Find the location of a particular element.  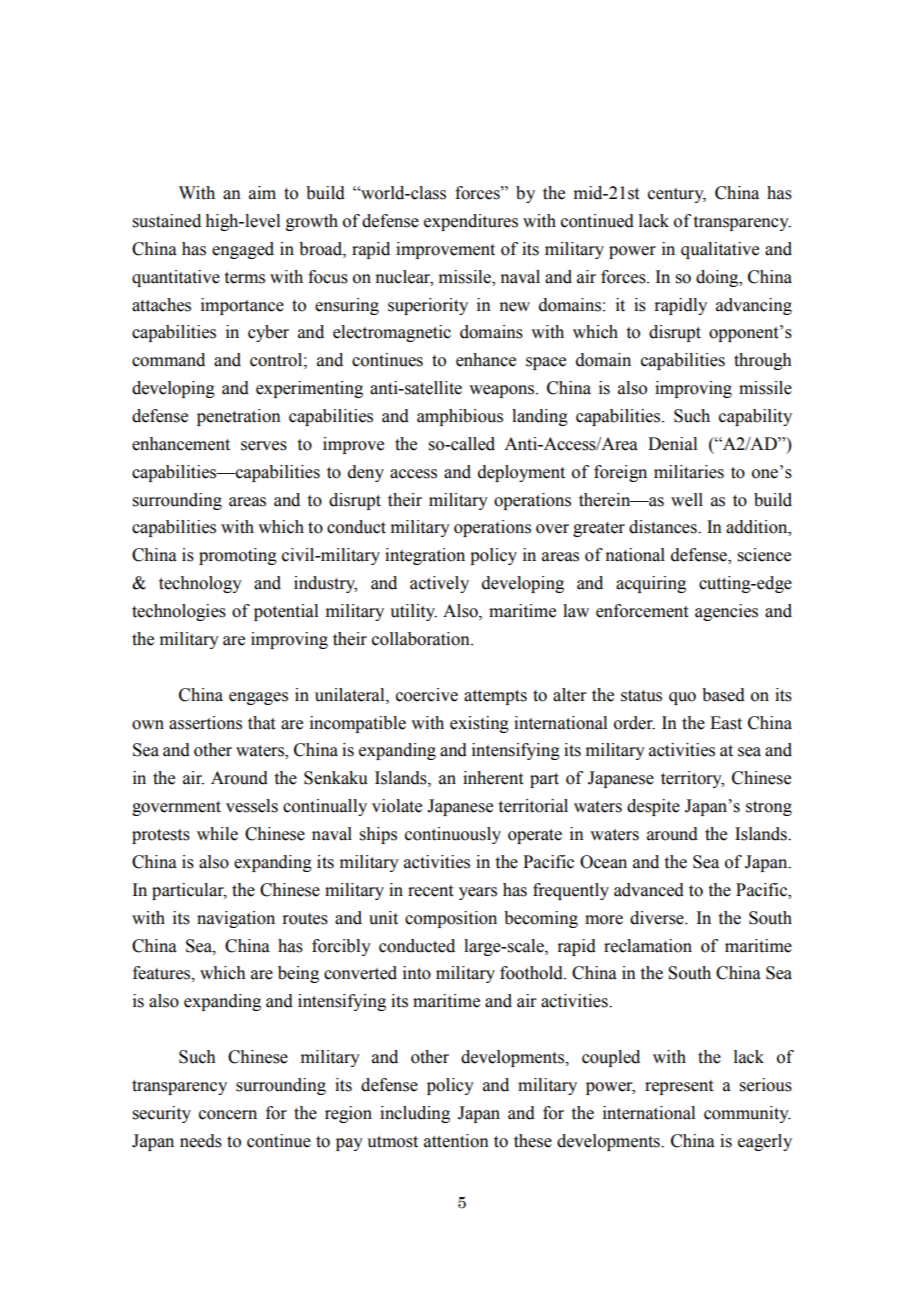

attention is located at coordinates (456, 1141).
